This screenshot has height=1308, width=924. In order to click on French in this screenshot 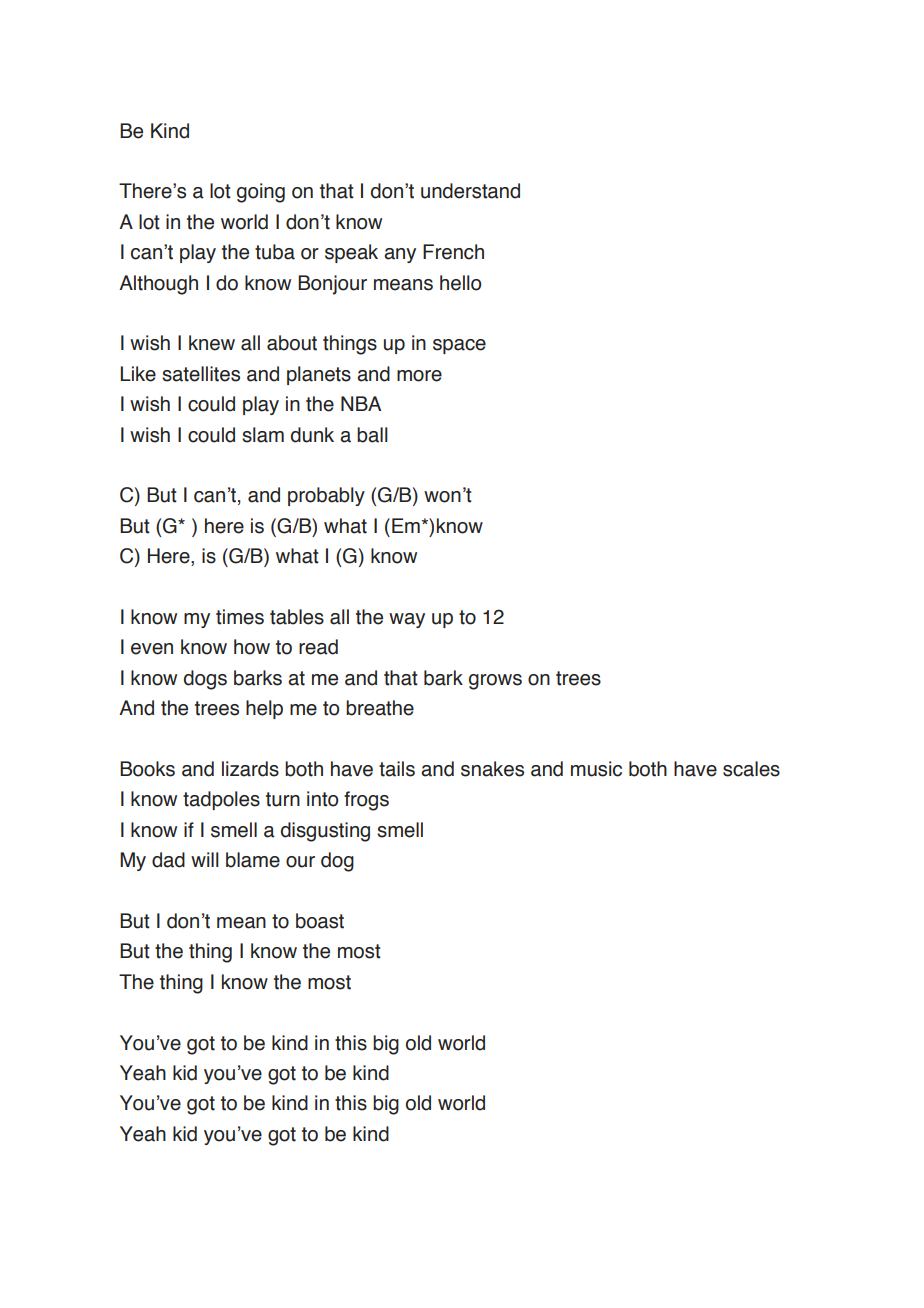, I will do `click(453, 252)`.
